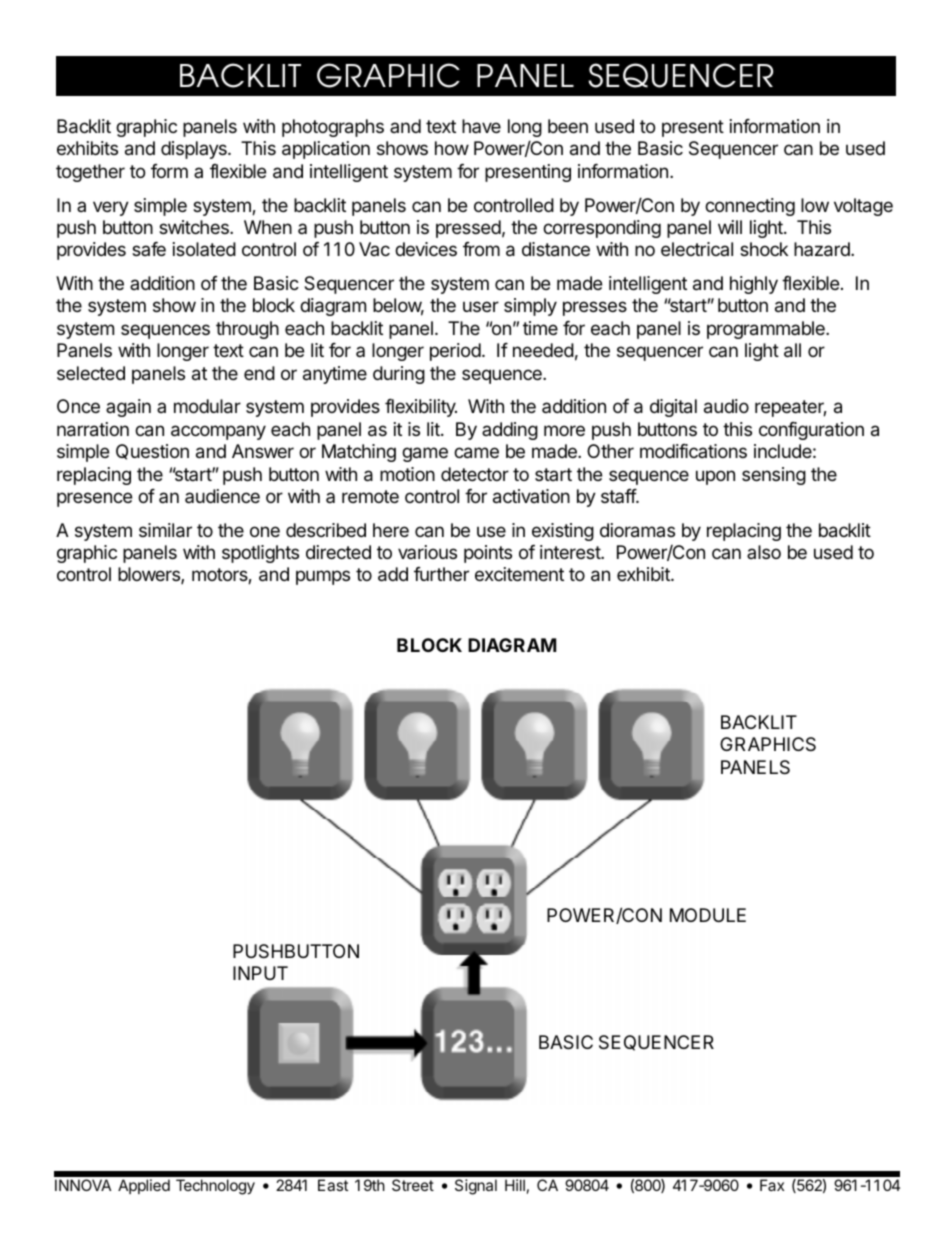 This screenshot has width=952, height=1233. What do you see at coordinates (774, 476) in the screenshot?
I see `sensing` at bounding box center [774, 476].
